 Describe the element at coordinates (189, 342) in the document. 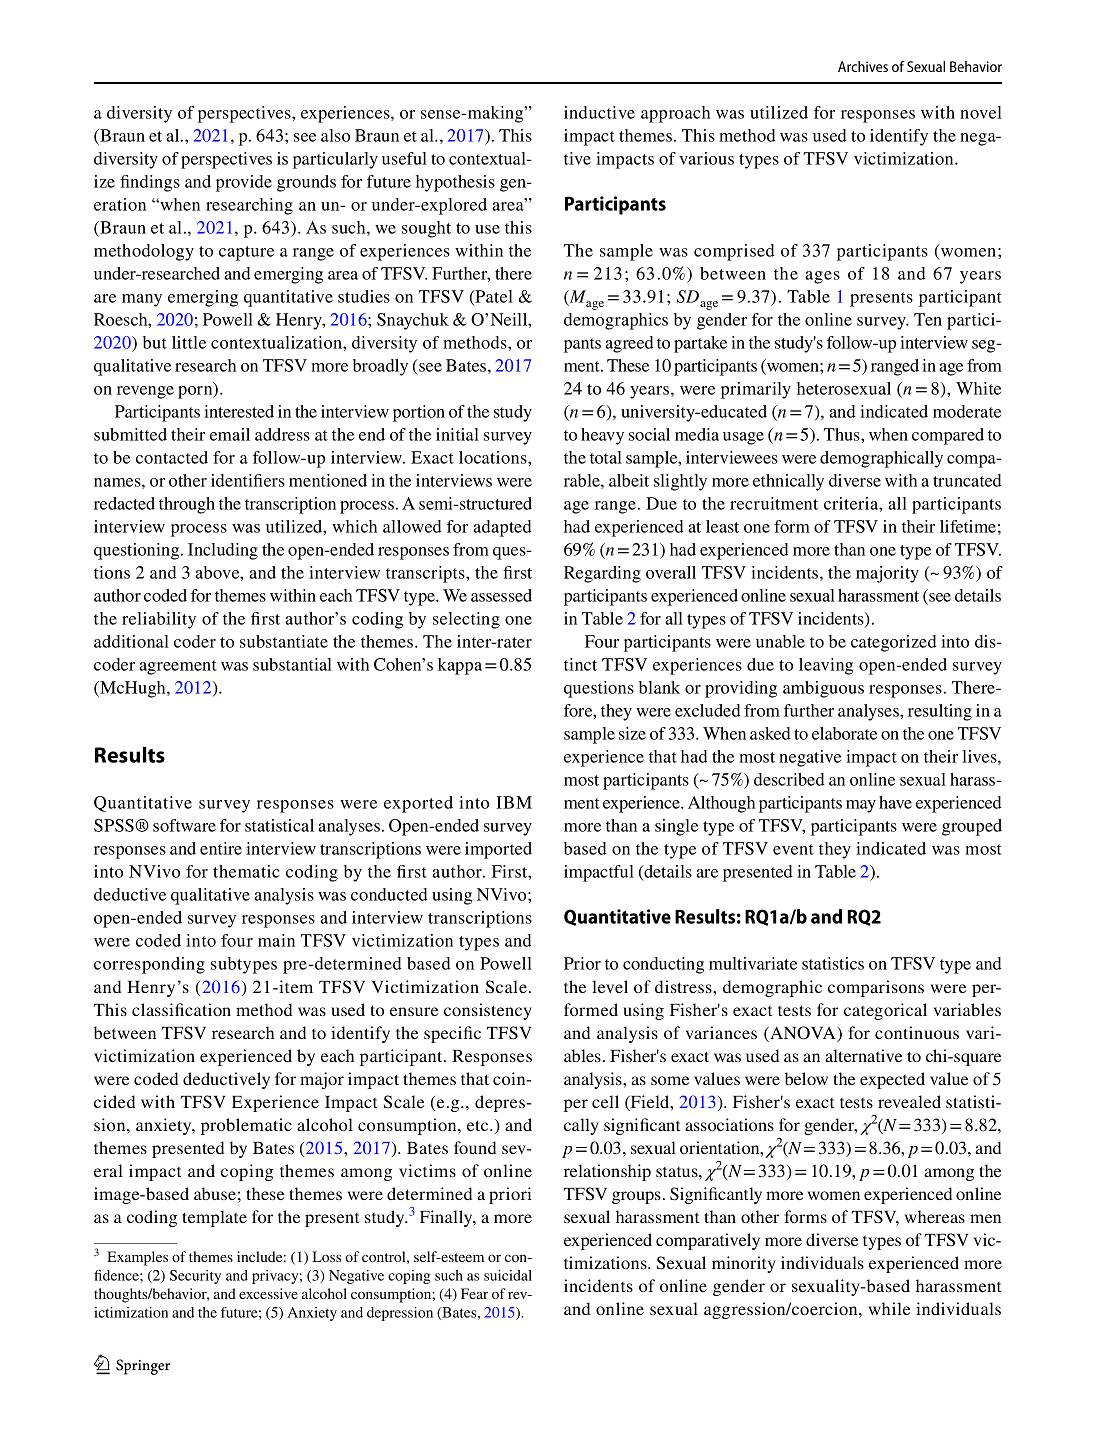

I see `little` at that location.
